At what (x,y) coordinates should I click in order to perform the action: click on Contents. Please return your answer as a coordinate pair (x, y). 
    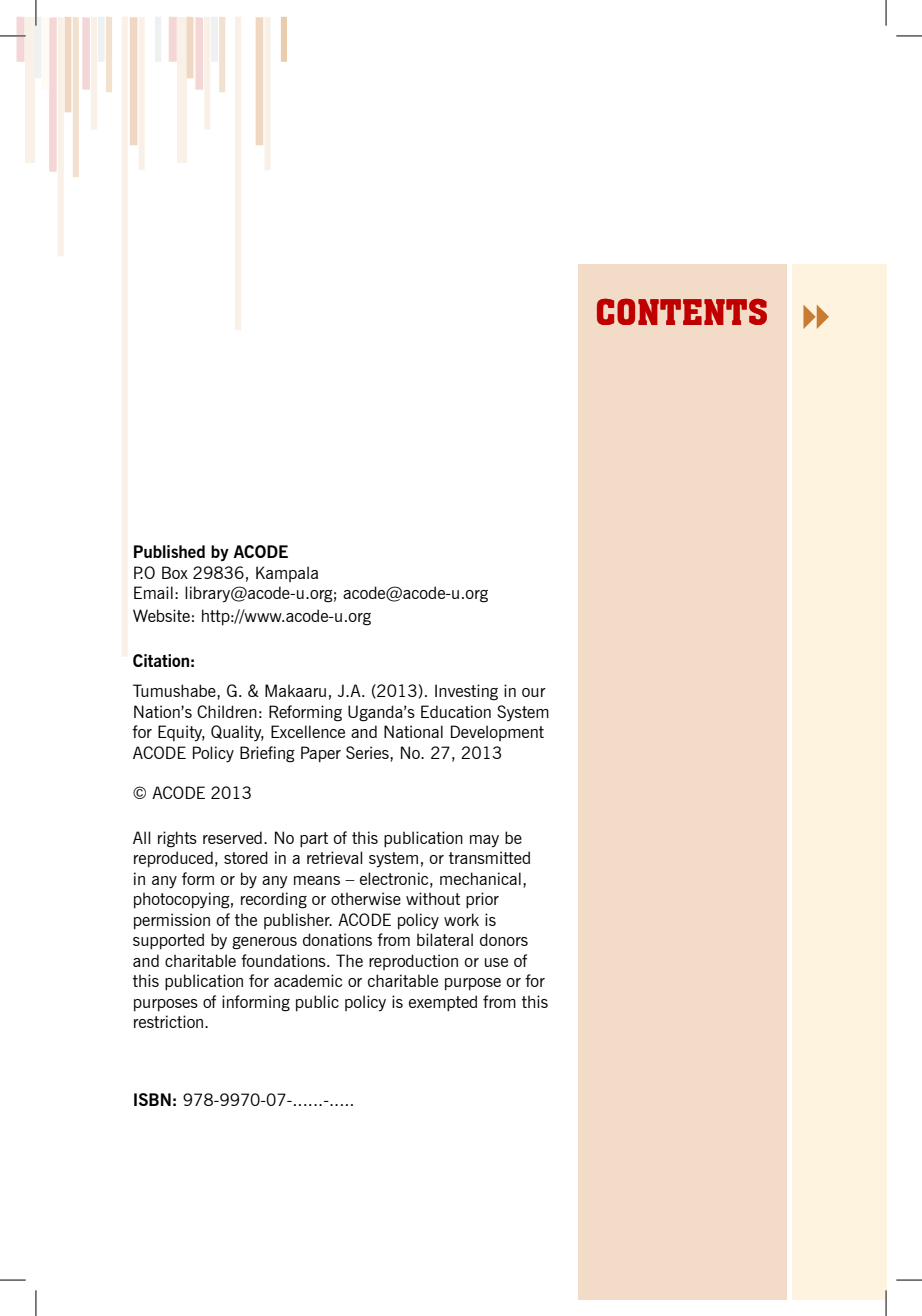
    Looking at the image, I should click on (682, 311).
